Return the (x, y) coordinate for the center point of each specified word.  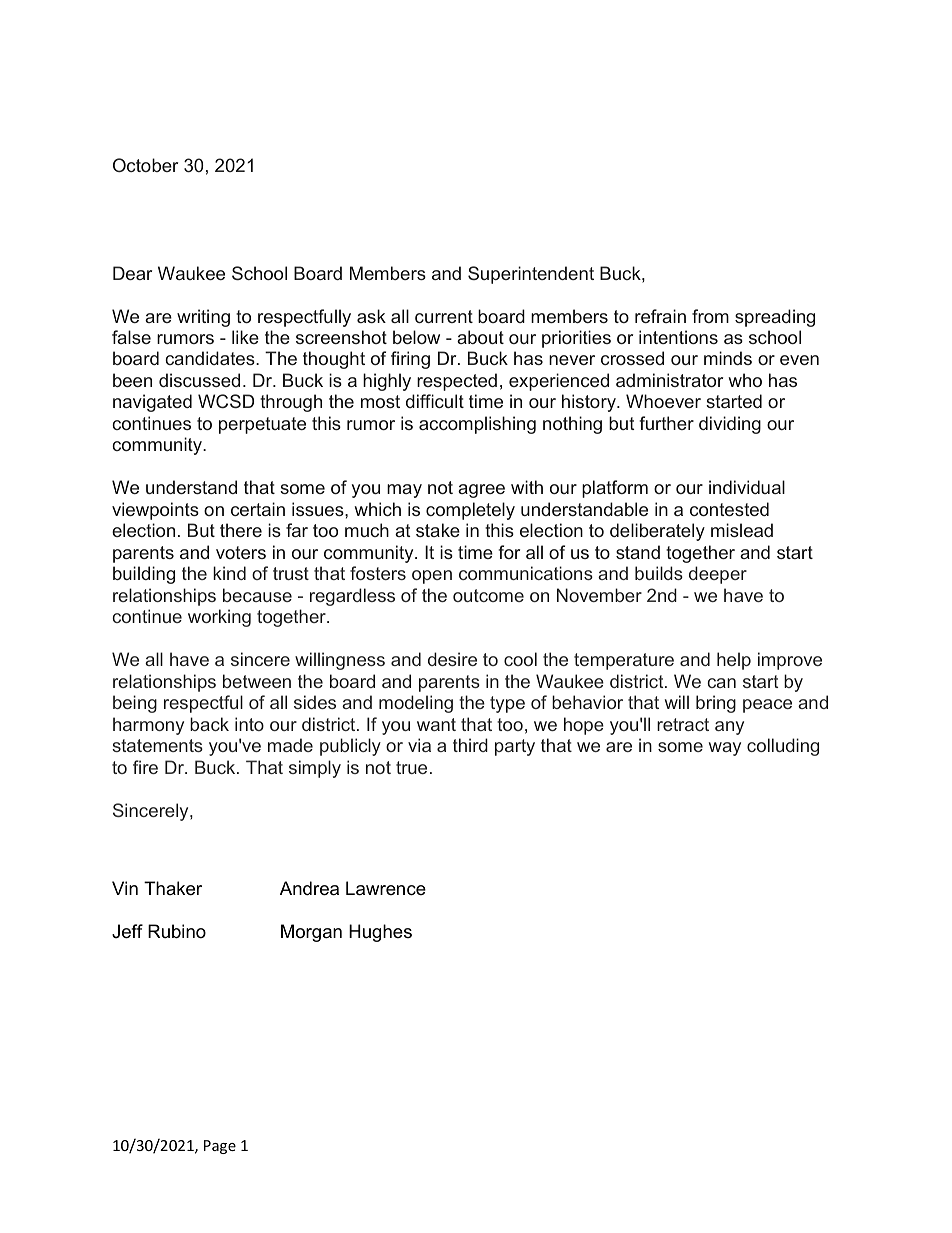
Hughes (380, 933)
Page (220, 1147)
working (219, 618)
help (734, 661)
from (710, 316)
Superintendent (531, 275)
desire (452, 659)
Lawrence (386, 888)
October (145, 165)
